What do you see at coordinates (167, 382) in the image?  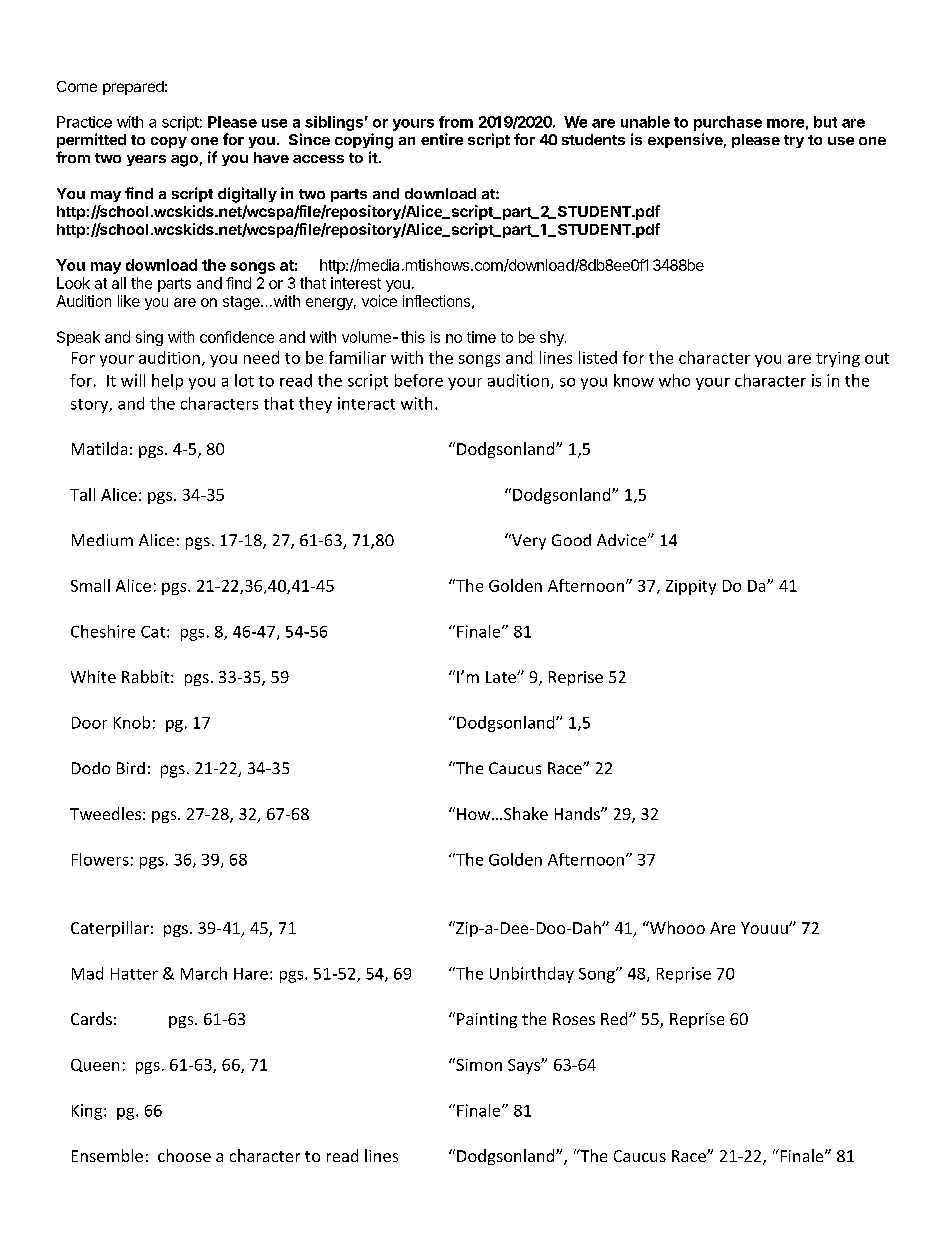 I see `help` at bounding box center [167, 382].
